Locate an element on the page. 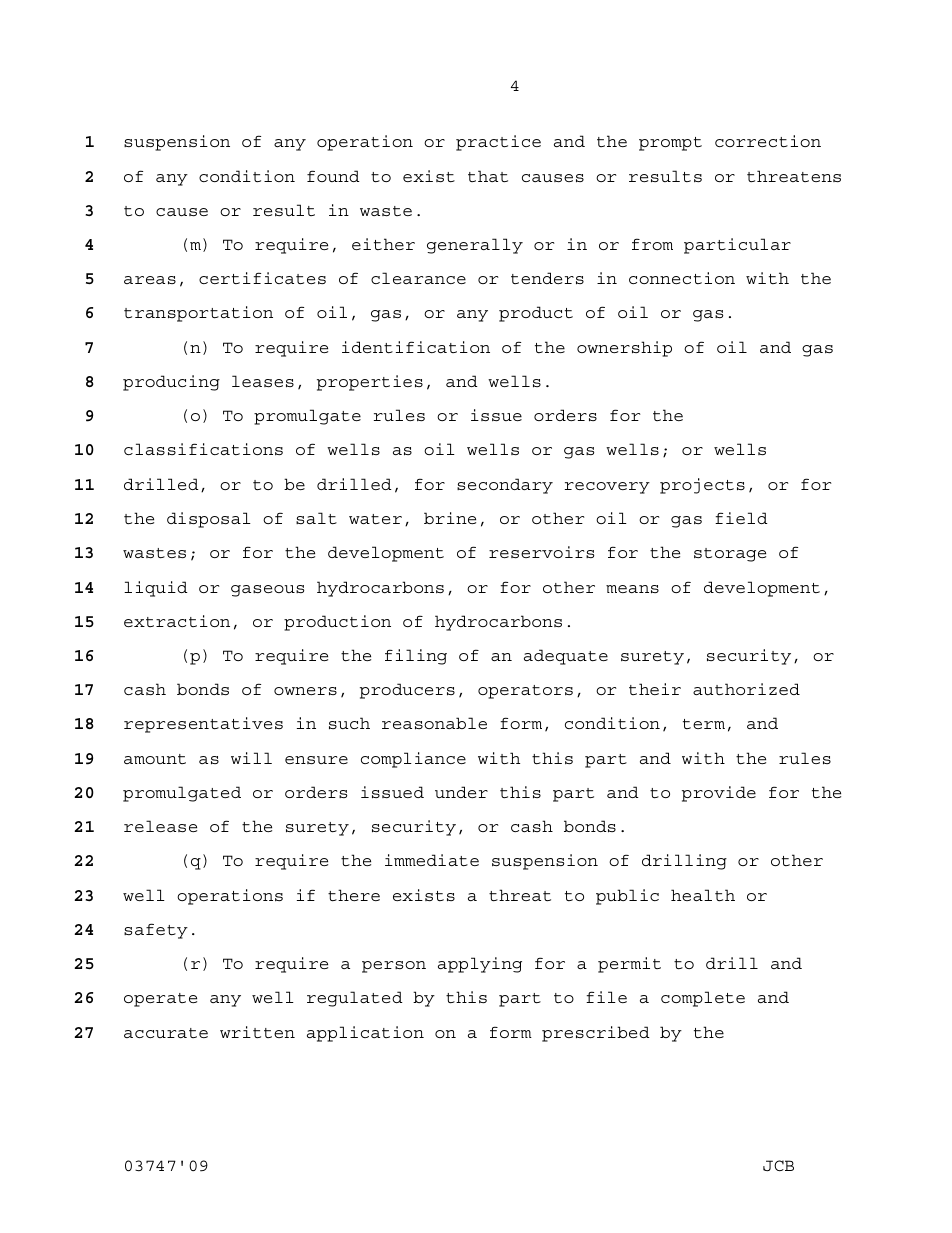 This image has width=952, height=1233. written is located at coordinates (257, 1032).
